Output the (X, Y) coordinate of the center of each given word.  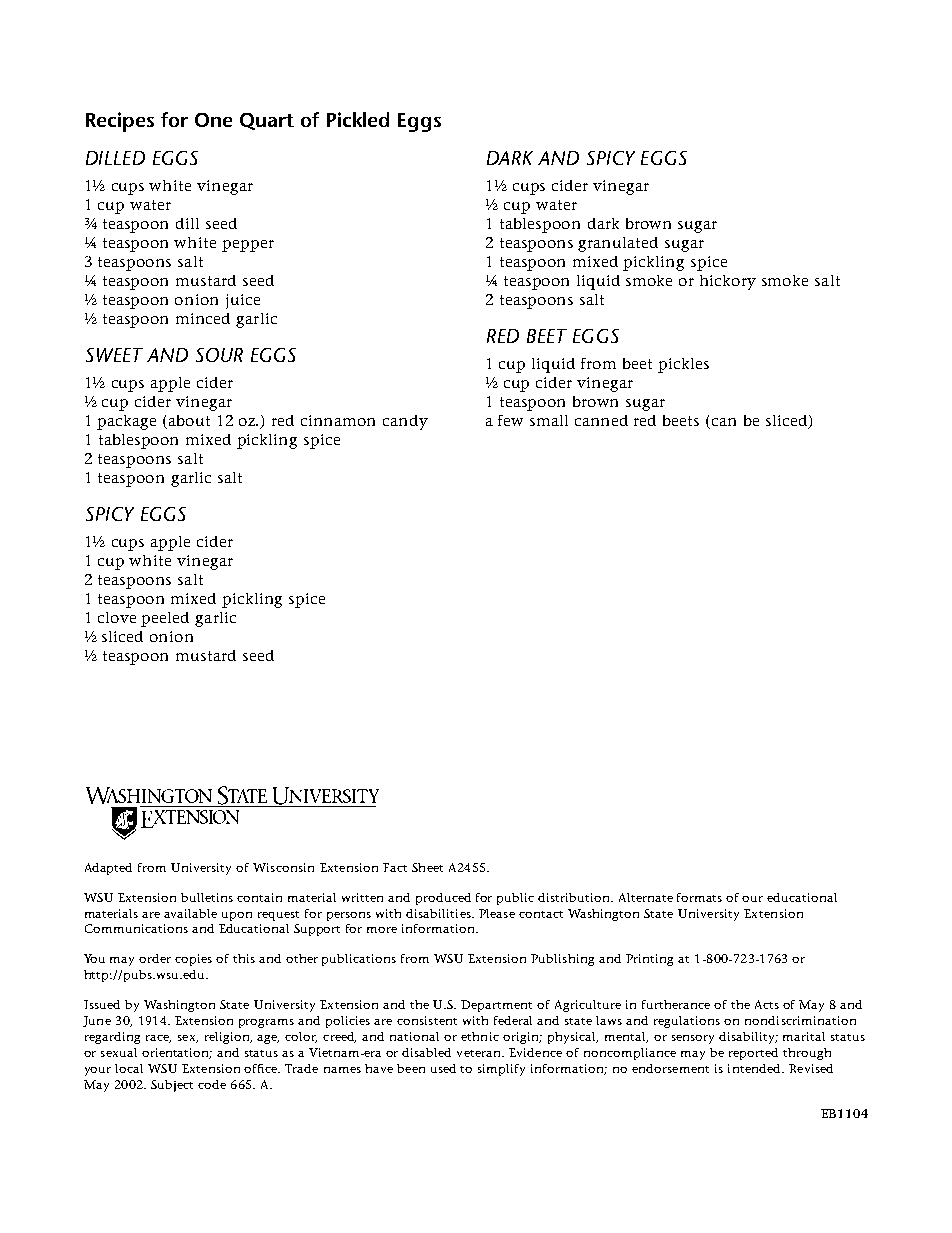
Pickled (358, 119)
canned (601, 420)
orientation (177, 1053)
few (510, 420)
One (213, 120)
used (443, 1068)
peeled (165, 619)
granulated (618, 244)
